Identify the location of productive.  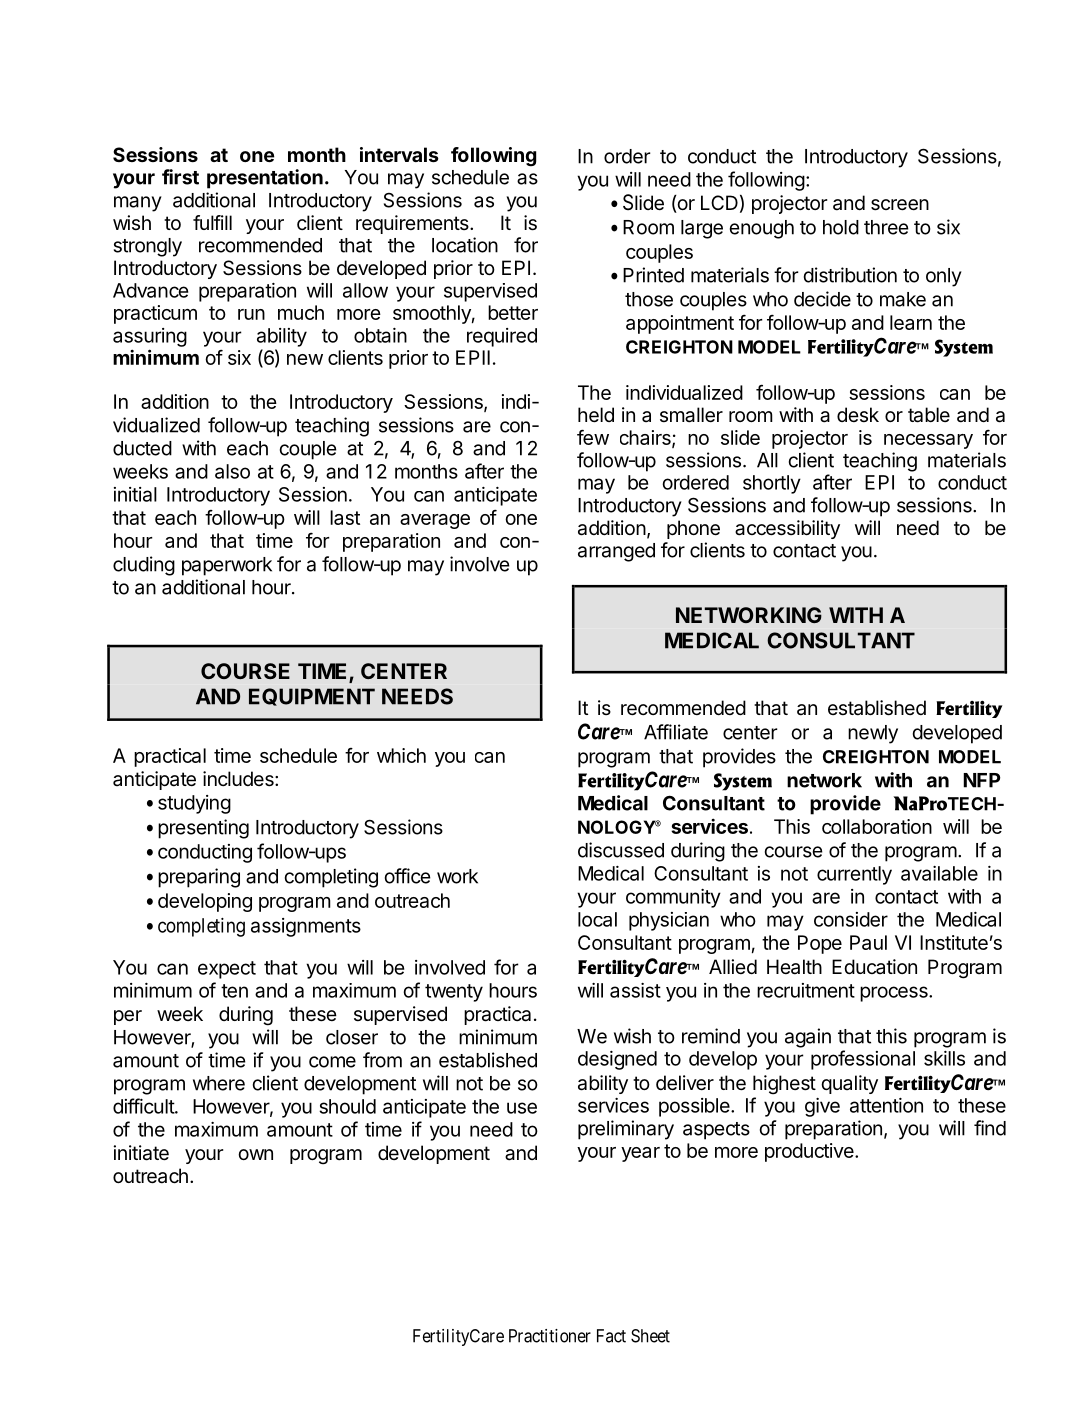
(810, 1152).
